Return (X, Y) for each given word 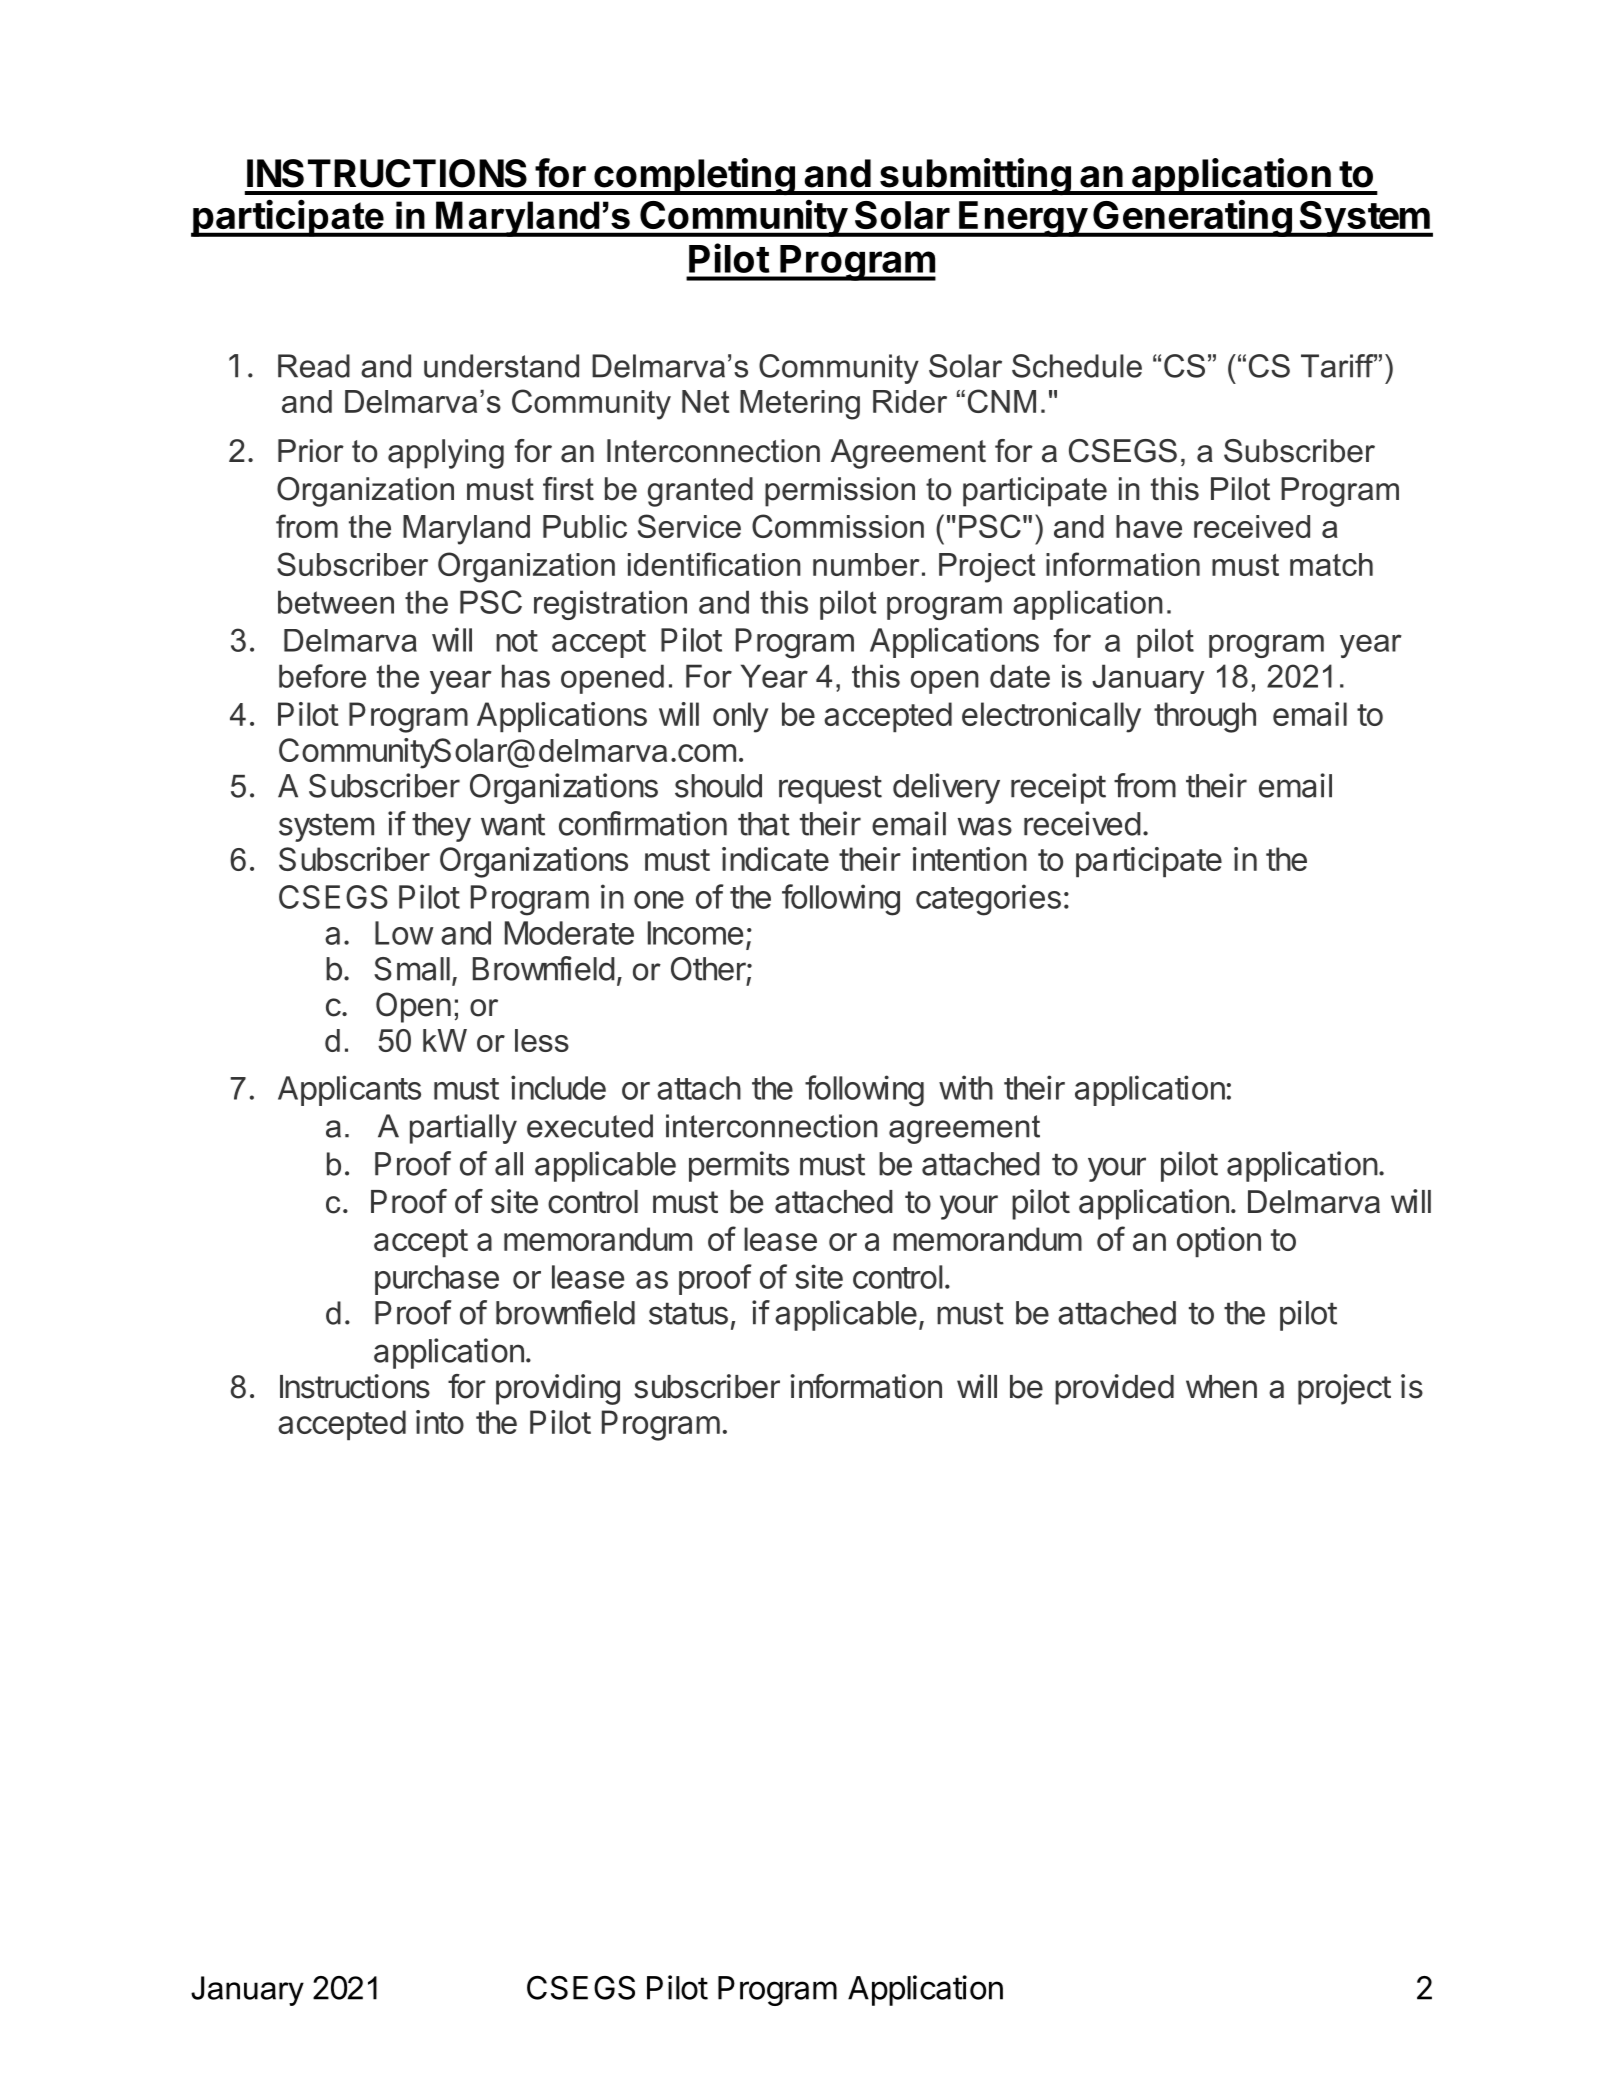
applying (446, 454)
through (1205, 717)
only (741, 717)
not (517, 641)
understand (501, 366)
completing (694, 176)
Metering (800, 405)
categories (988, 900)
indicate (775, 859)
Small (412, 969)
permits (739, 1166)
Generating (1192, 218)
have (1149, 526)
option (1219, 1242)
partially (463, 1129)
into (440, 1422)
